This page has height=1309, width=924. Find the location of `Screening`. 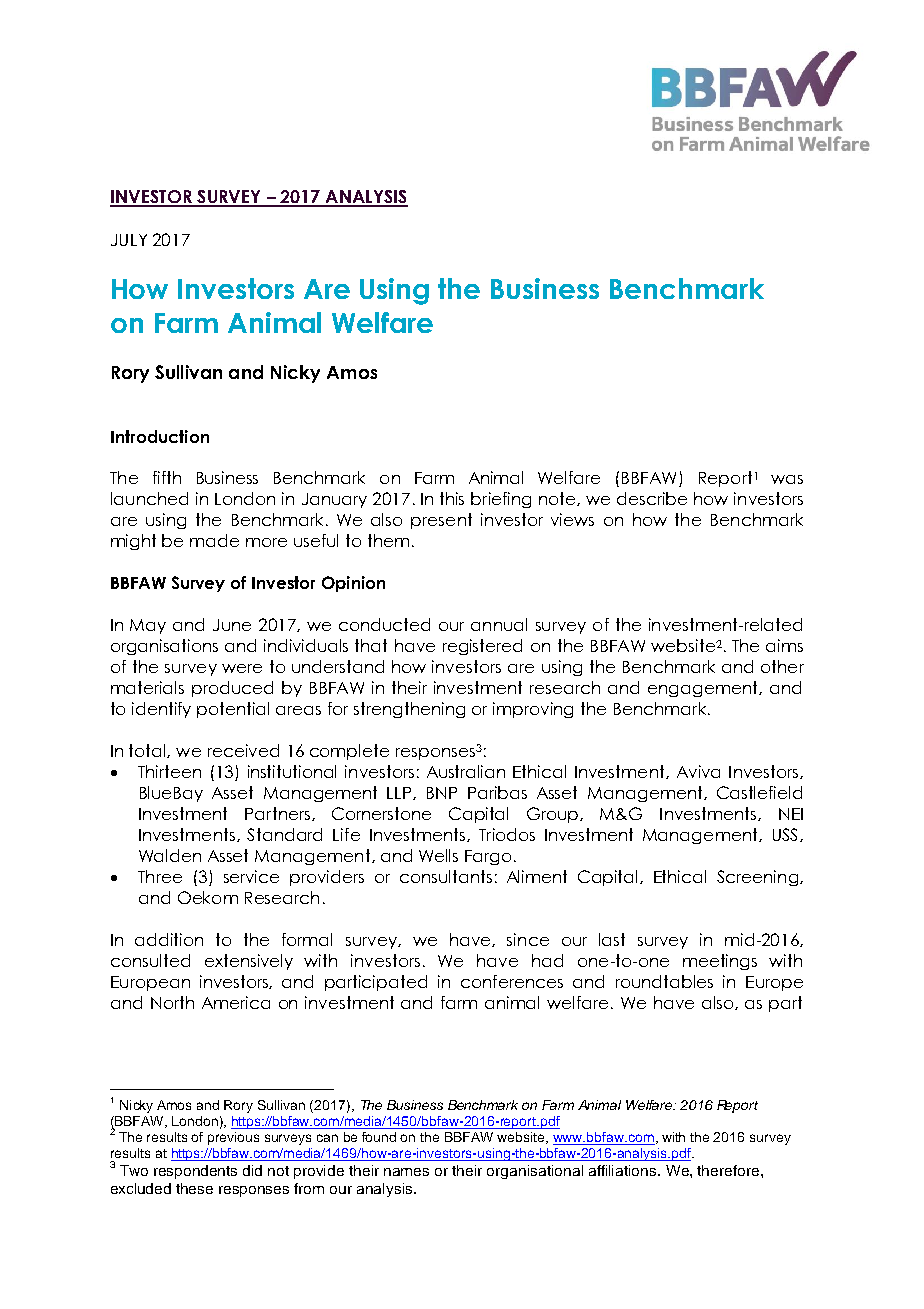

Screening is located at coordinates (759, 878).
